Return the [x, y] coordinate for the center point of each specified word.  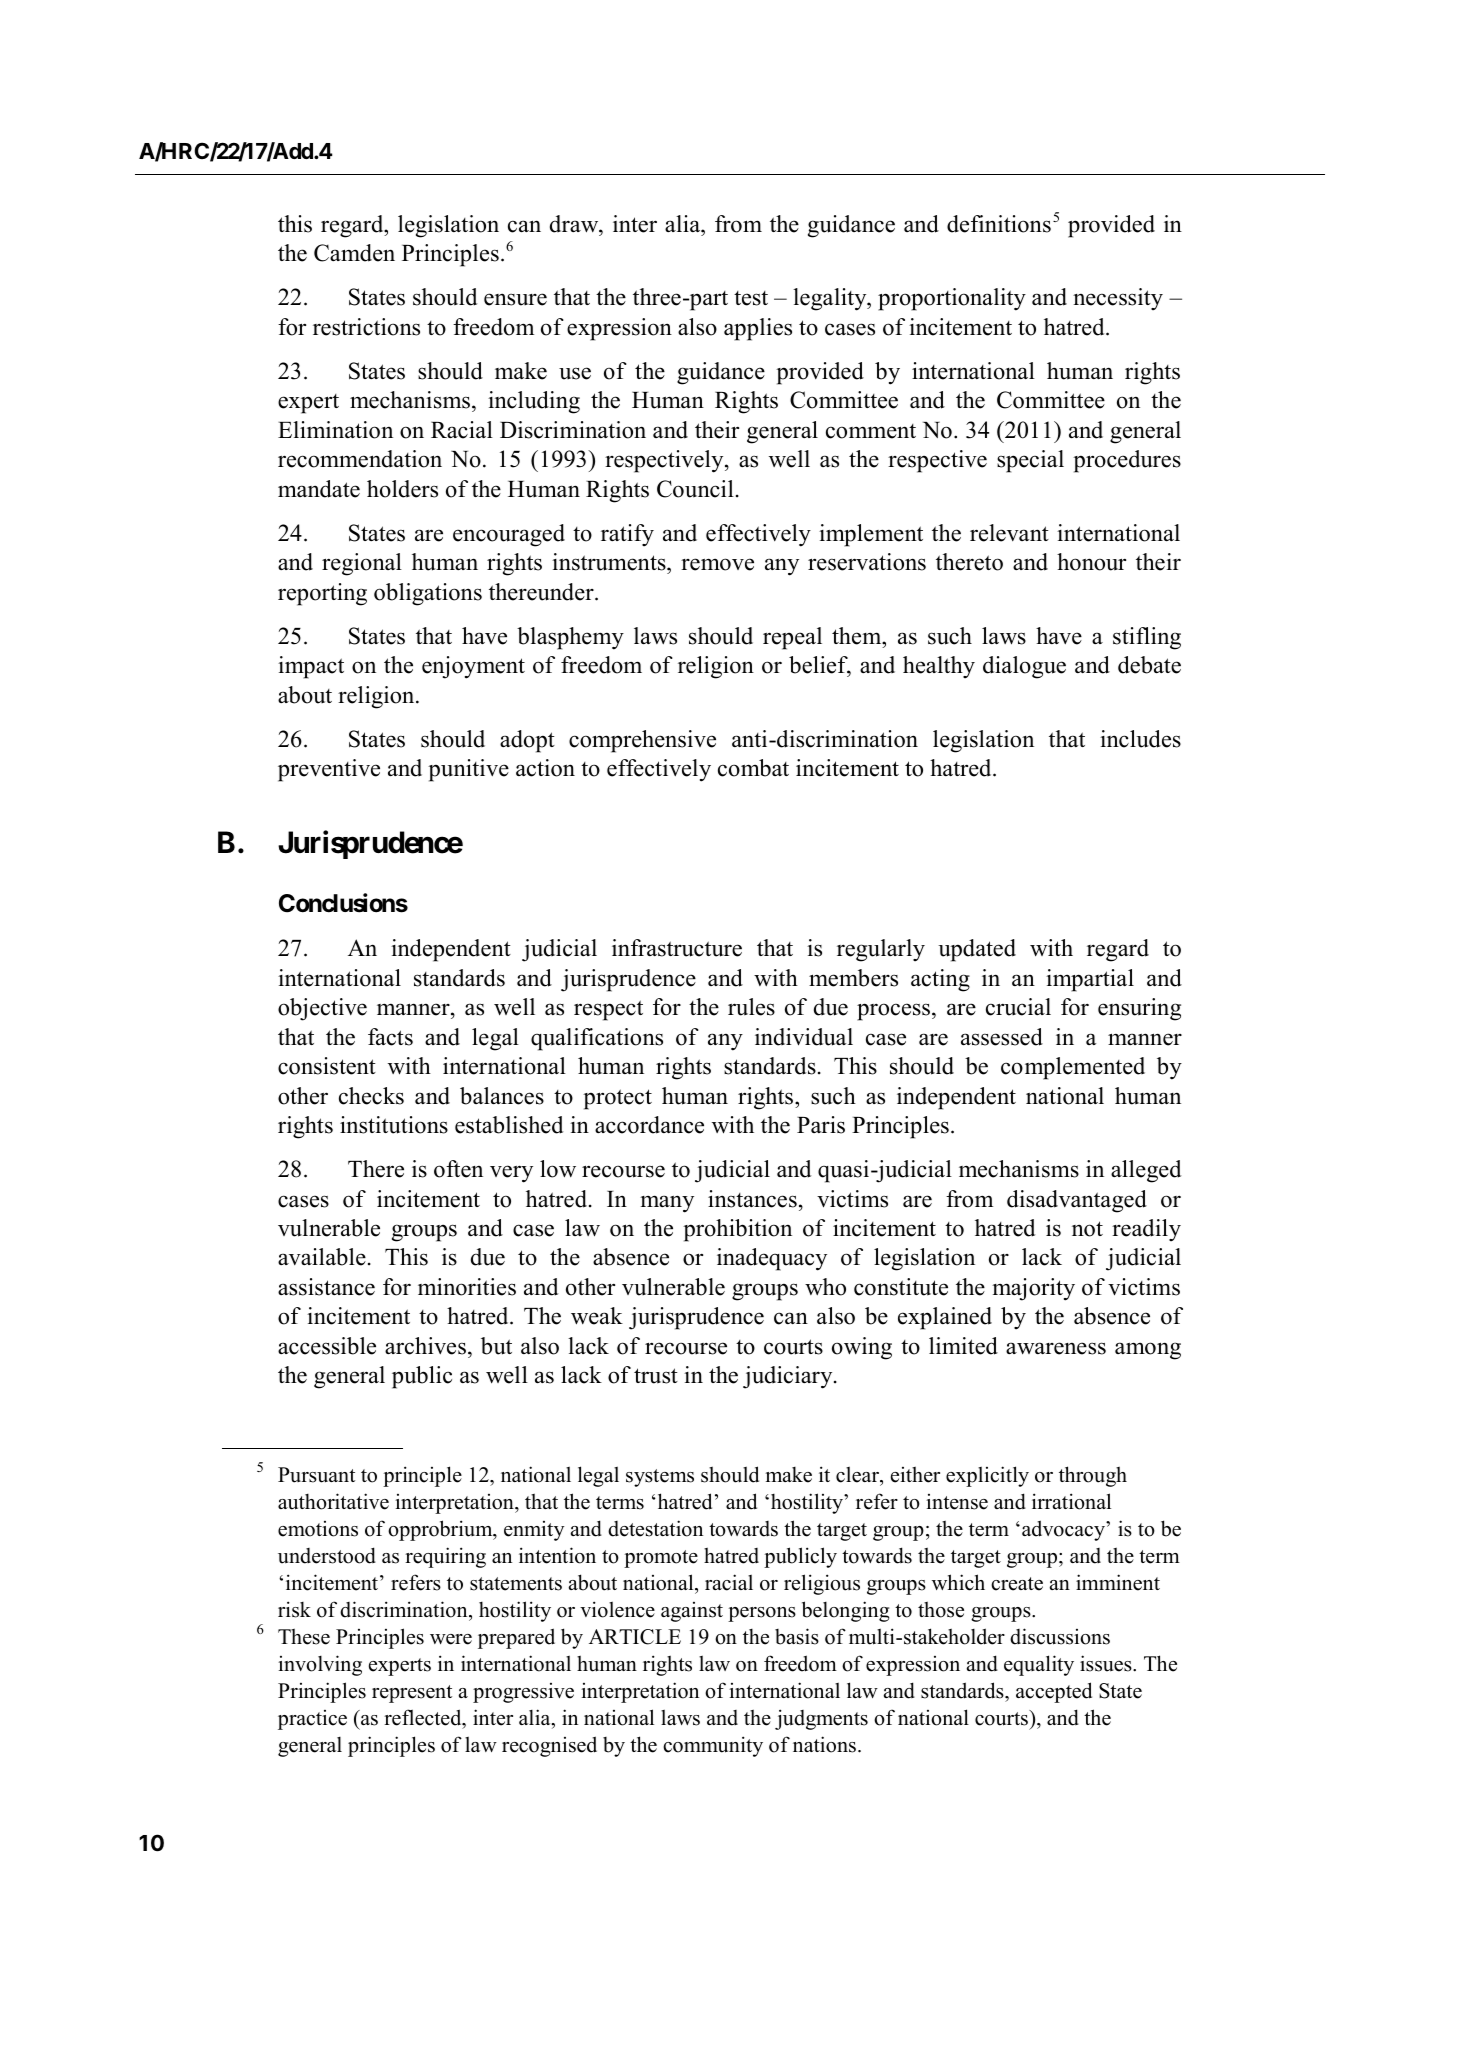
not [1087, 1229]
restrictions [366, 327]
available [322, 1257]
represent [412, 1694]
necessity [1118, 299]
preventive [329, 770]
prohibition [737, 1230]
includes [1140, 739]
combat [753, 768]
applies [758, 329]
